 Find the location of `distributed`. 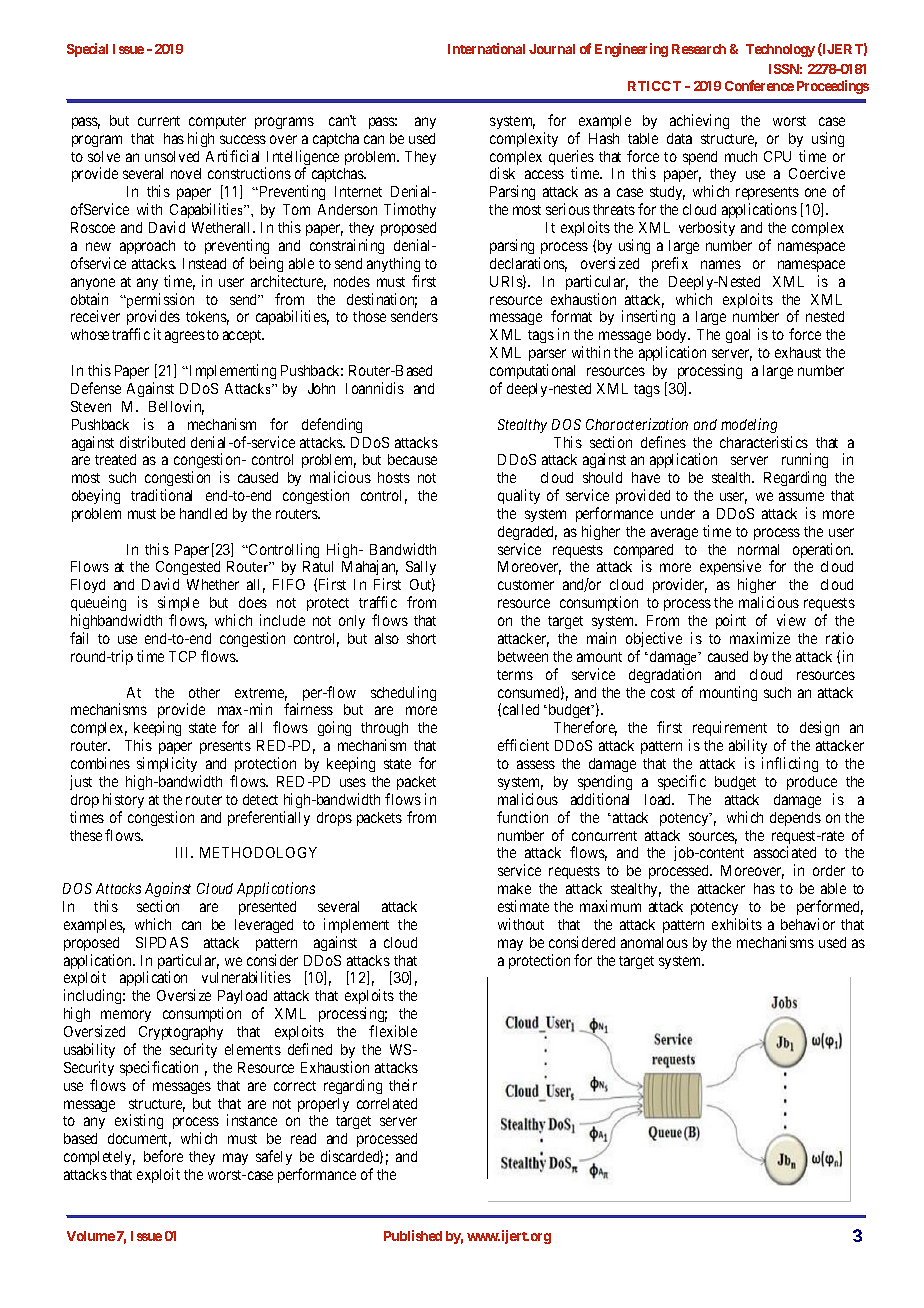

distributed is located at coordinates (152, 442).
